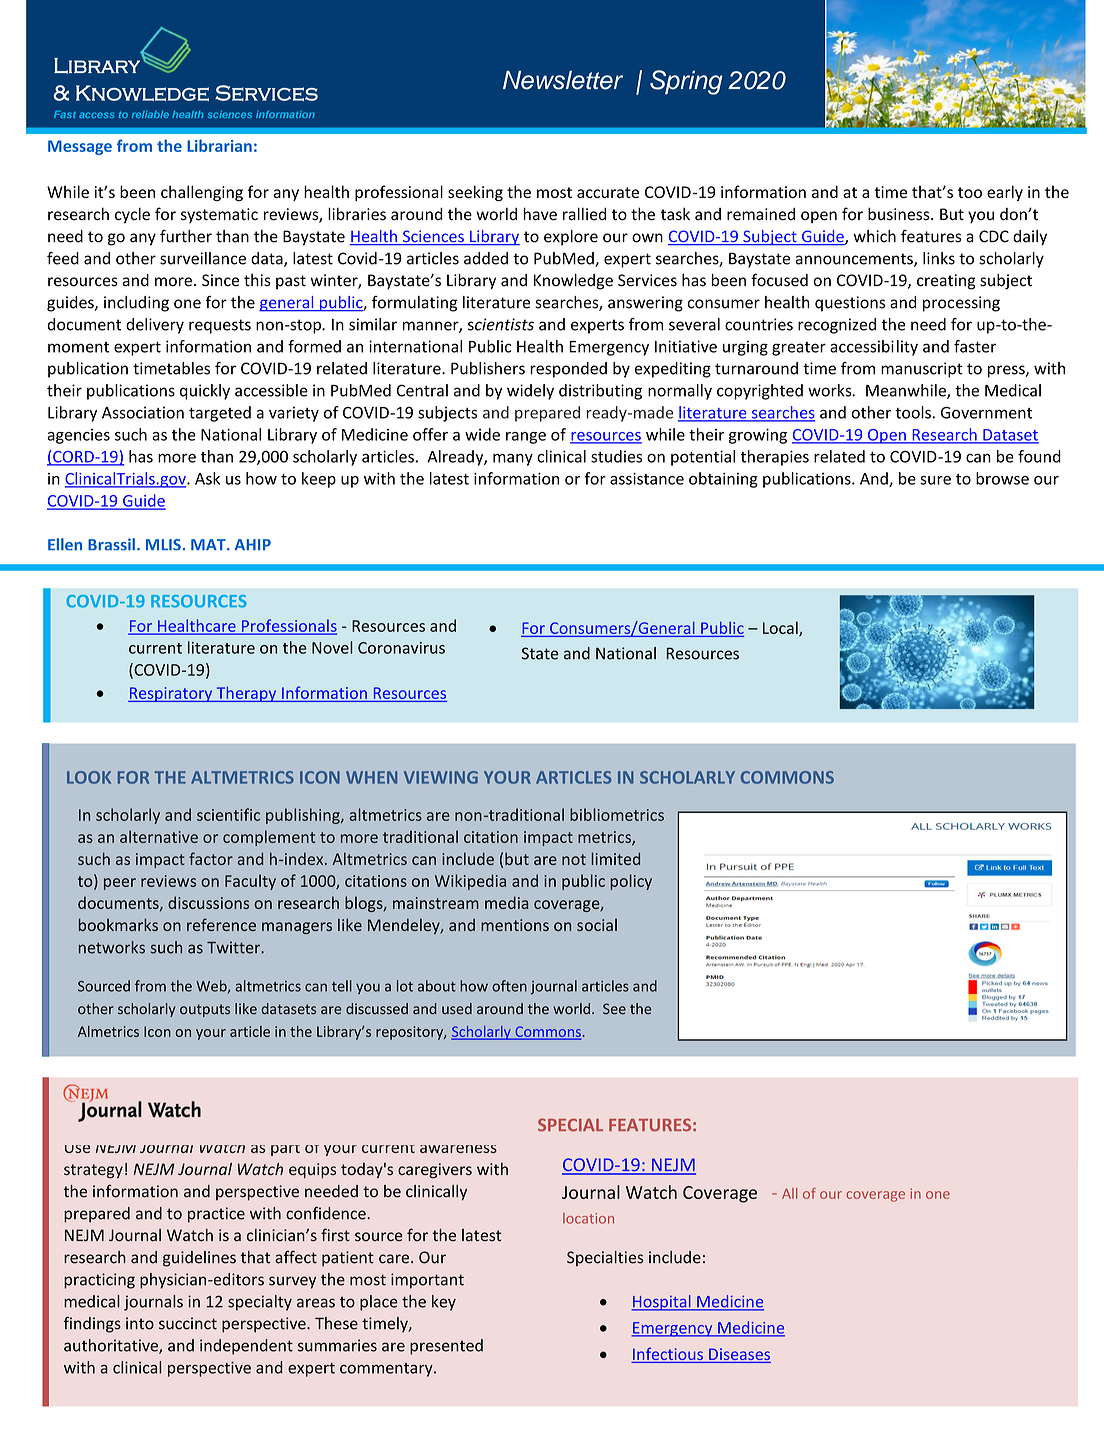 The image size is (1104, 1429). I want to click on key, so click(444, 1303).
